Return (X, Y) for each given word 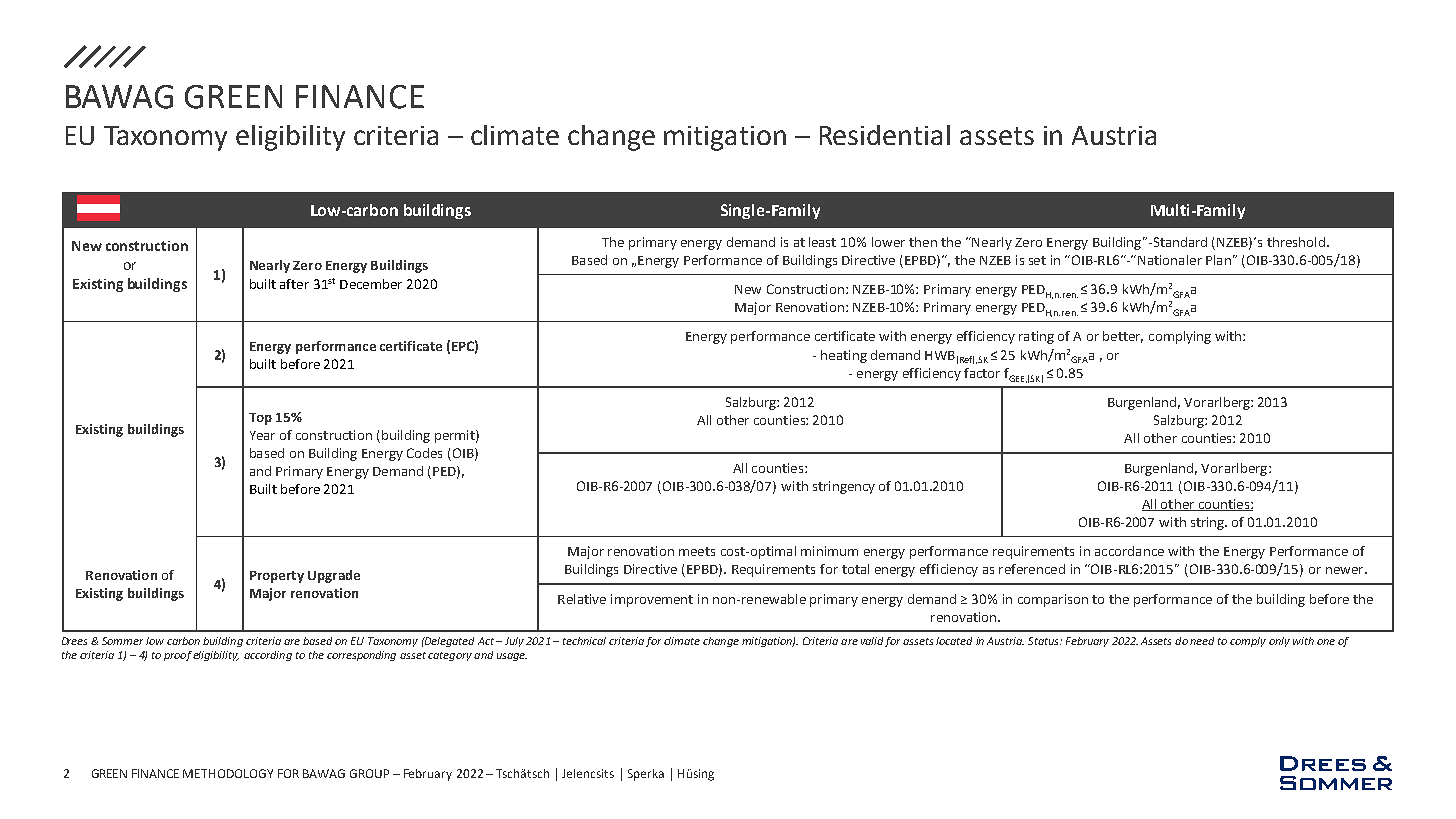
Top (260, 419)
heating (844, 356)
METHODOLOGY (228, 773)
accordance (1129, 551)
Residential (885, 135)
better (1123, 337)
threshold (1296, 242)
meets (697, 551)
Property (277, 577)
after (294, 284)
